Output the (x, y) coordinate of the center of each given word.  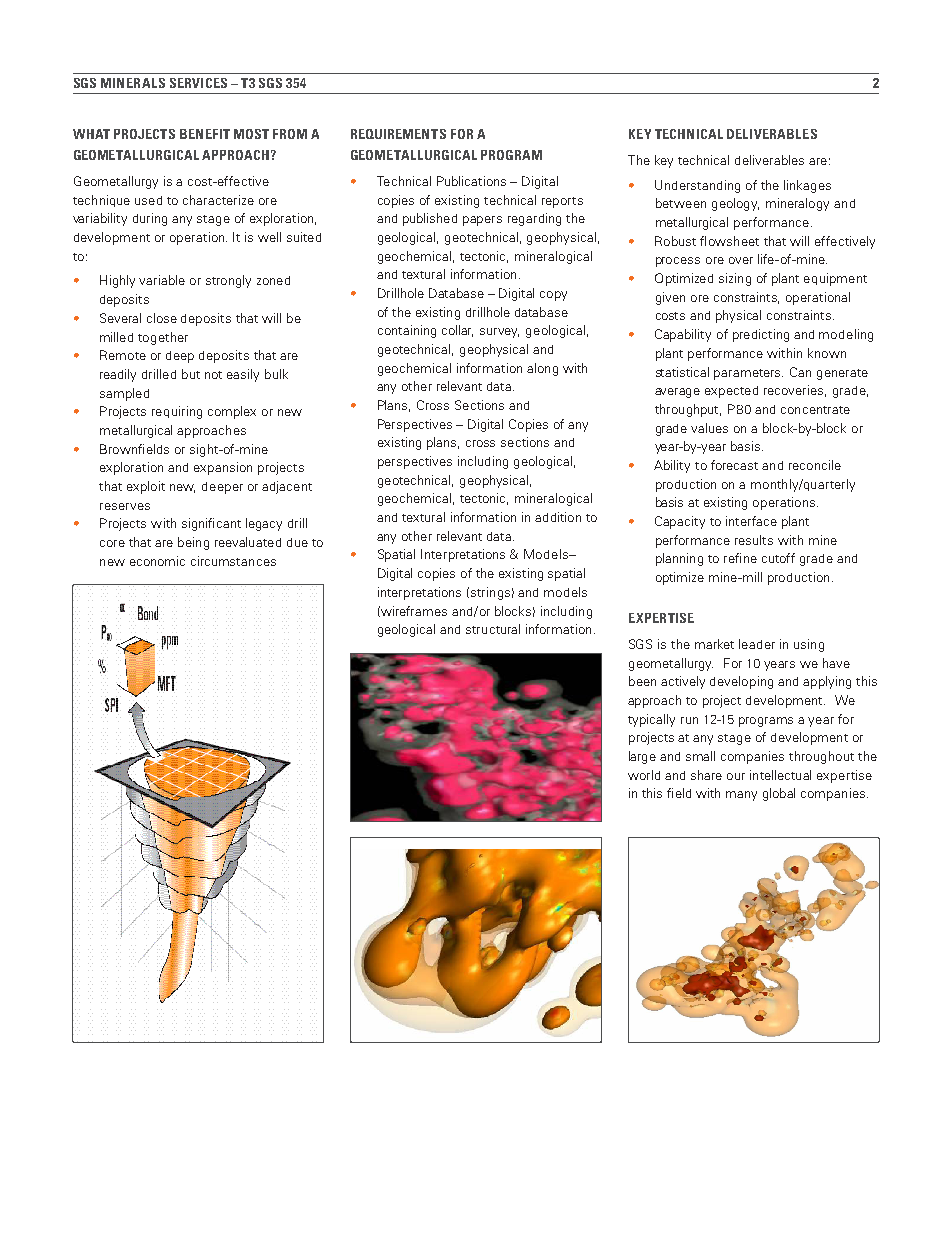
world (644, 775)
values (709, 428)
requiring (177, 412)
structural (493, 629)
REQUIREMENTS (398, 134)
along (542, 369)
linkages (807, 186)
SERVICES (198, 83)
